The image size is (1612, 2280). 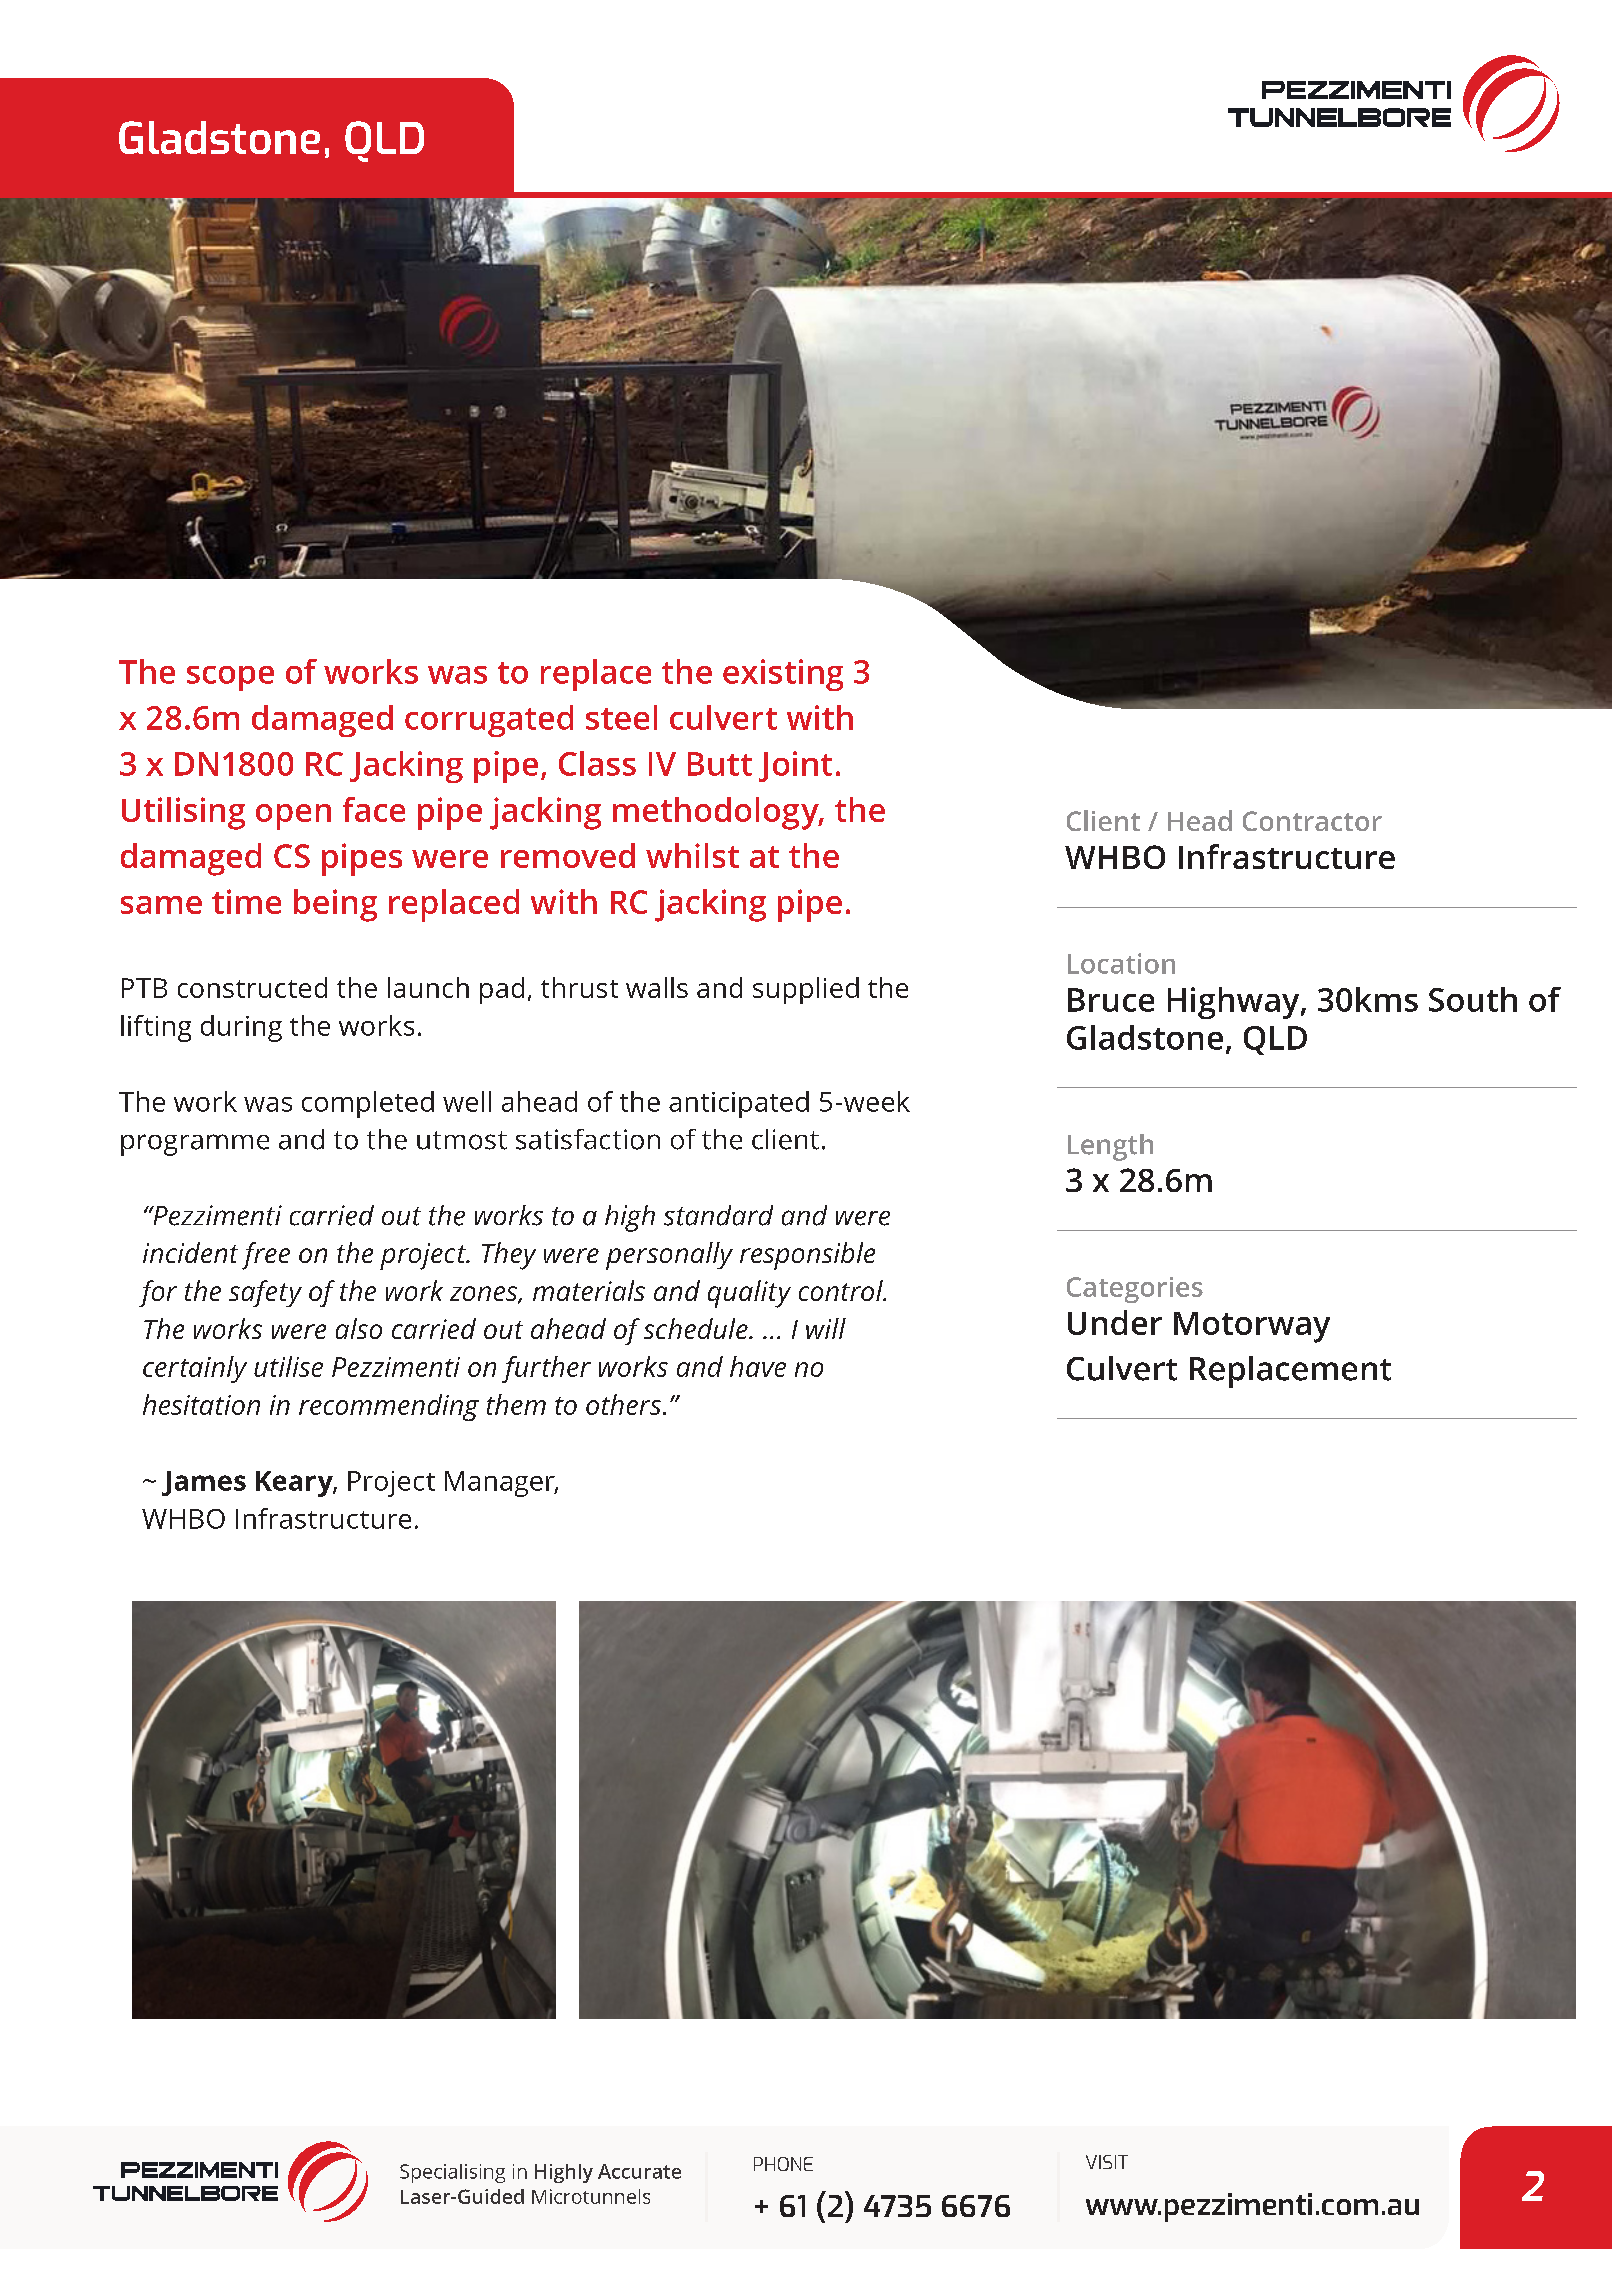 I want to click on recommending, so click(x=389, y=1407).
